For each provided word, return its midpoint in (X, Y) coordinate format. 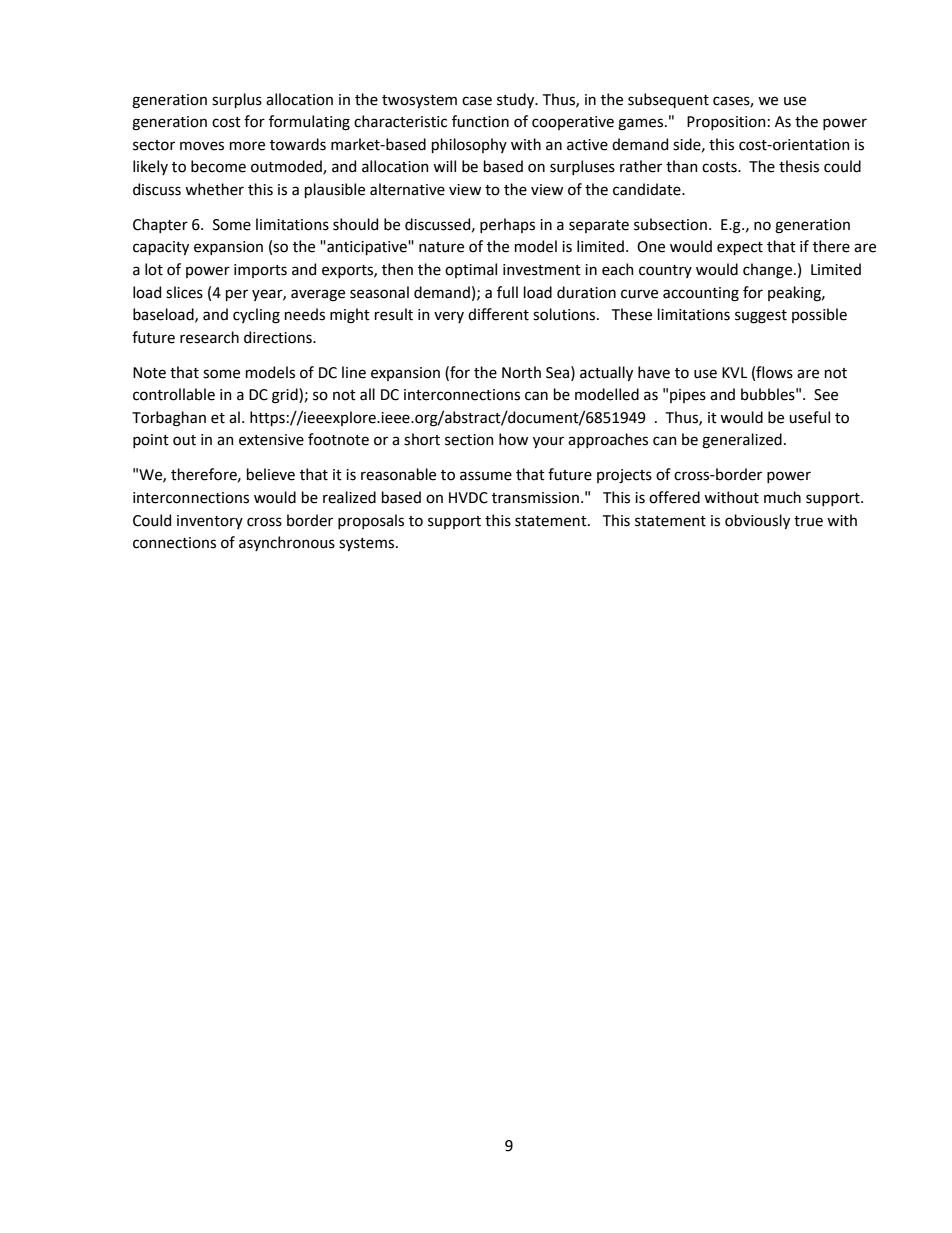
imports (260, 271)
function (480, 121)
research (209, 337)
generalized (742, 441)
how (513, 439)
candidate (648, 189)
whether (214, 189)
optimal (471, 270)
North (521, 372)
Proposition (726, 123)
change (767, 271)
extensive (271, 440)
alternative (407, 189)
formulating (309, 123)
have (654, 372)
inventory (210, 522)
